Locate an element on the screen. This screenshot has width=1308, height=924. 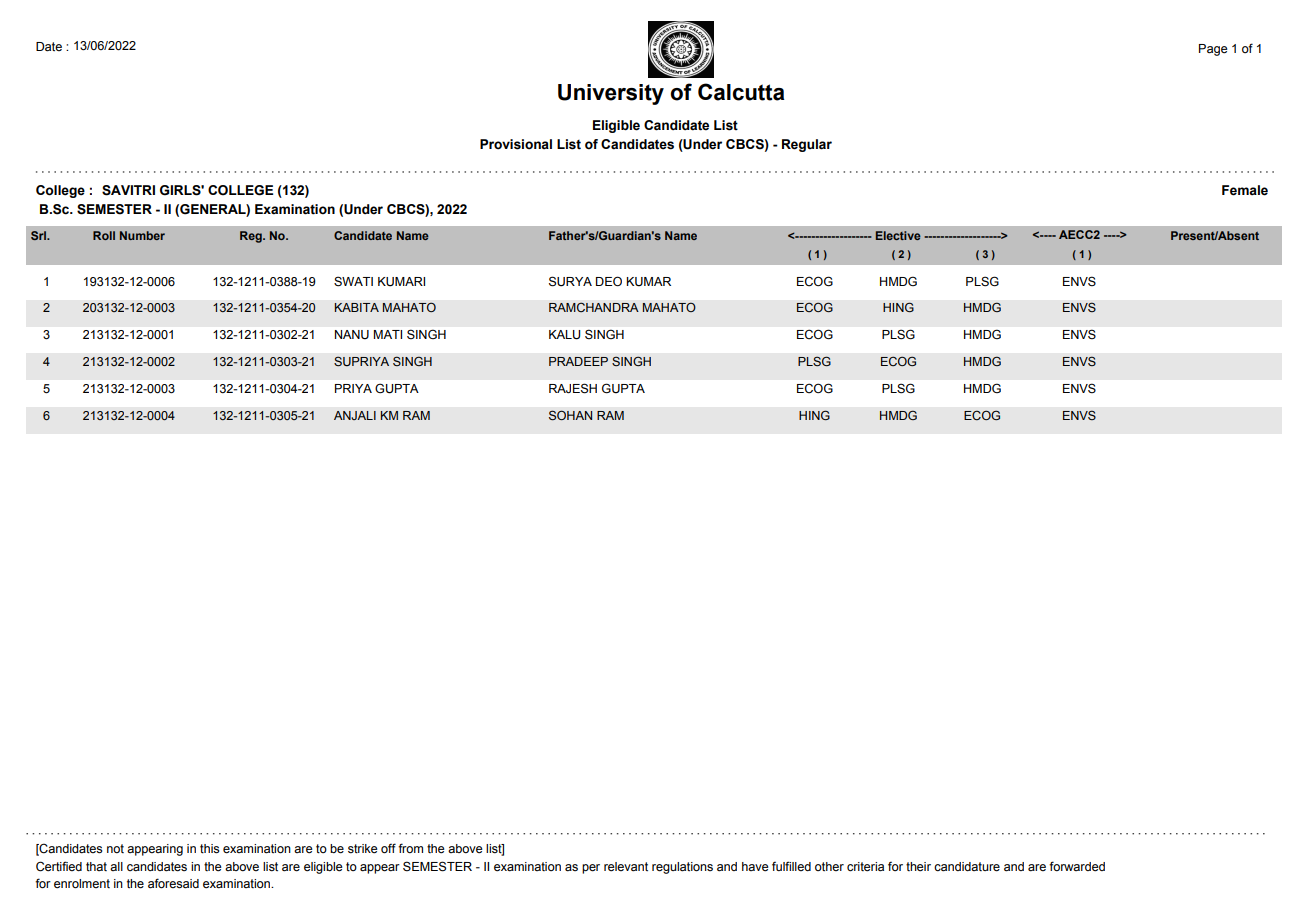
RAJESH is located at coordinates (573, 388).
